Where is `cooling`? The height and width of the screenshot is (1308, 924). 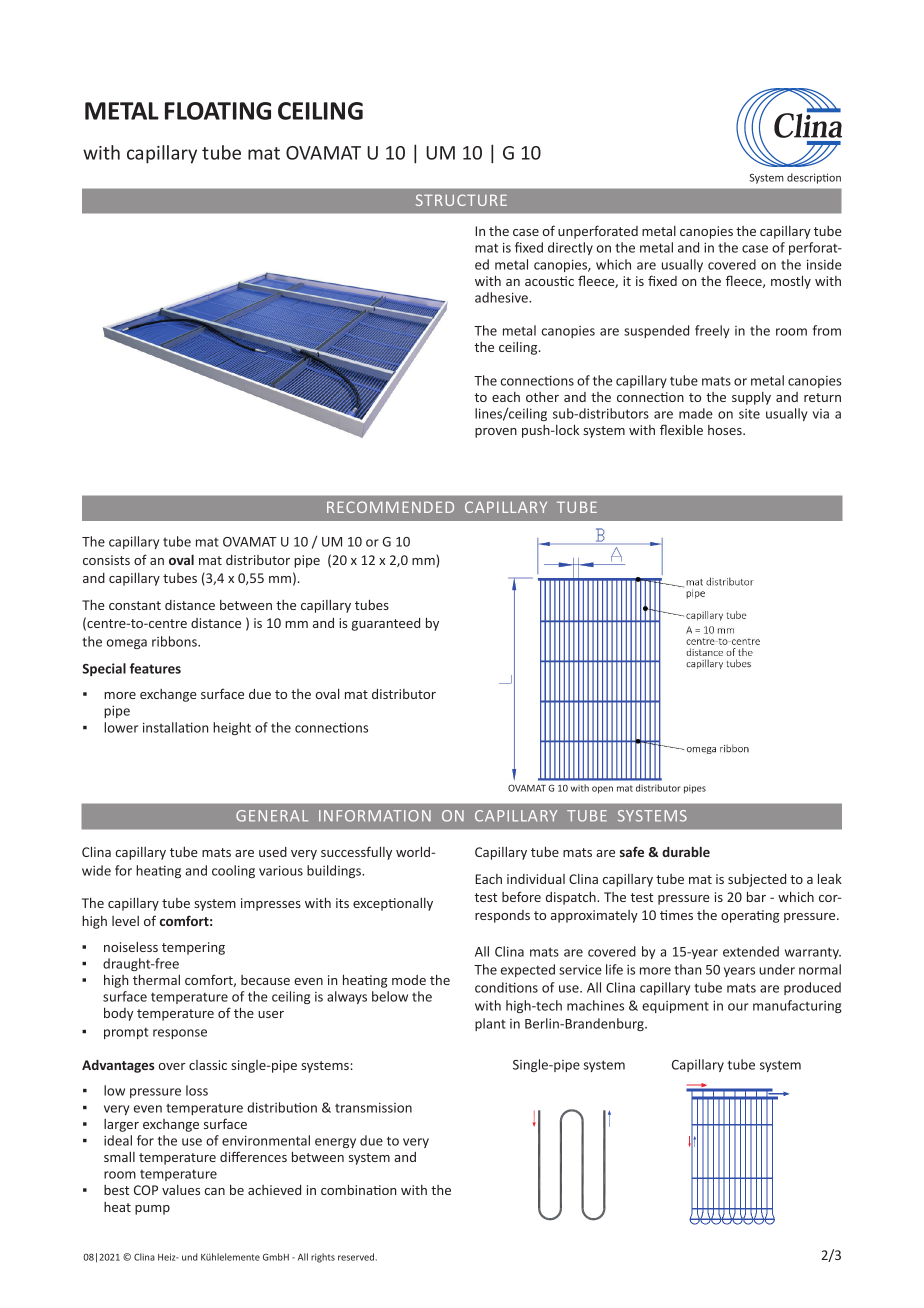 cooling is located at coordinates (233, 871).
